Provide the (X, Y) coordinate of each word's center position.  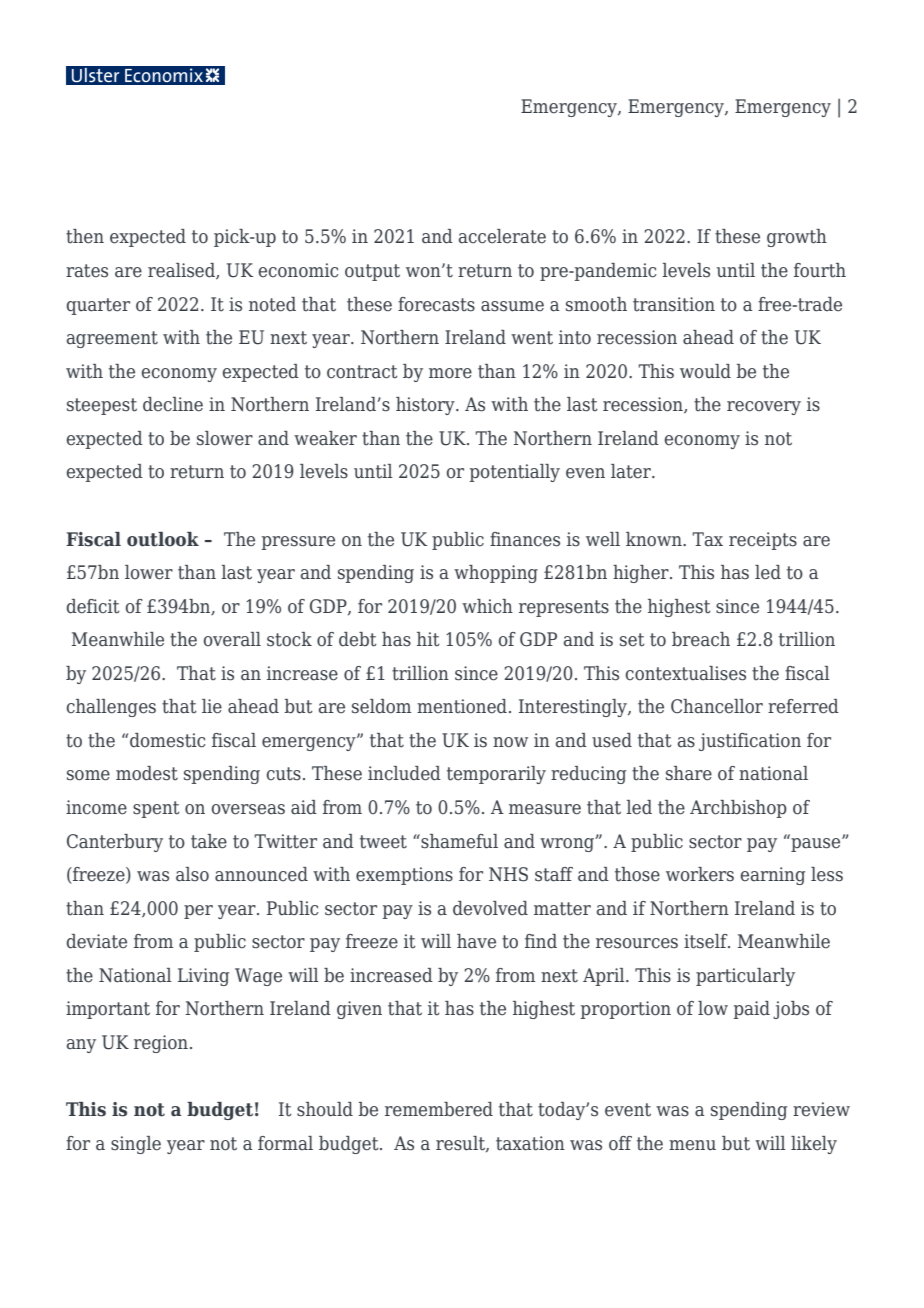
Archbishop (738, 809)
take (209, 841)
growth (797, 238)
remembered (439, 1109)
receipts (763, 541)
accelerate (502, 236)
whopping (496, 574)
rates (87, 271)
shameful (458, 841)
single (136, 1145)
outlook (163, 539)
